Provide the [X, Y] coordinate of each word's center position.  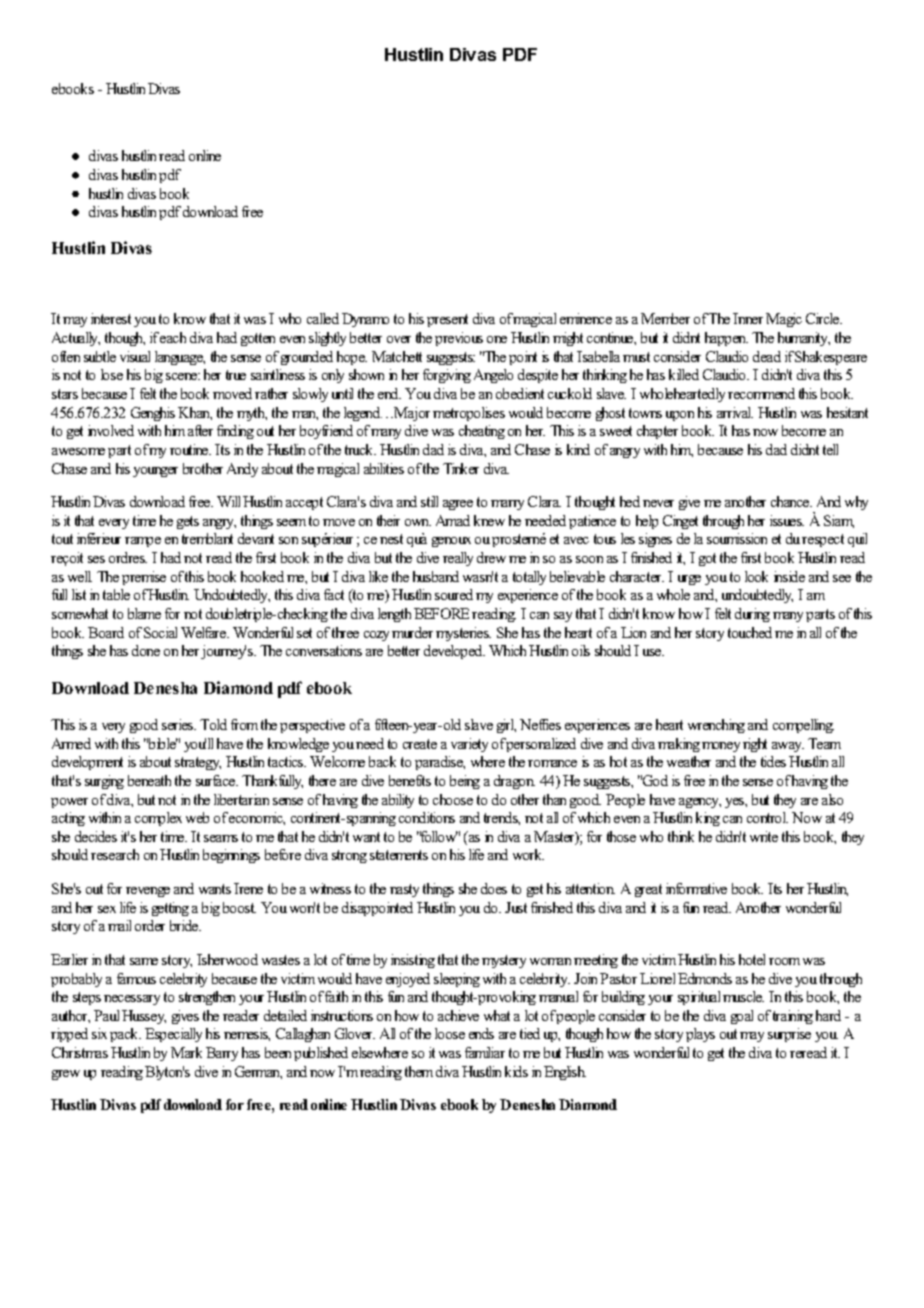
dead [767, 356]
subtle [100, 356]
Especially [173, 1035]
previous [459, 339]
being [465, 782]
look [756, 576]
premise [144, 578]
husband [436, 576]
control [767, 817]
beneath [149, 780]
